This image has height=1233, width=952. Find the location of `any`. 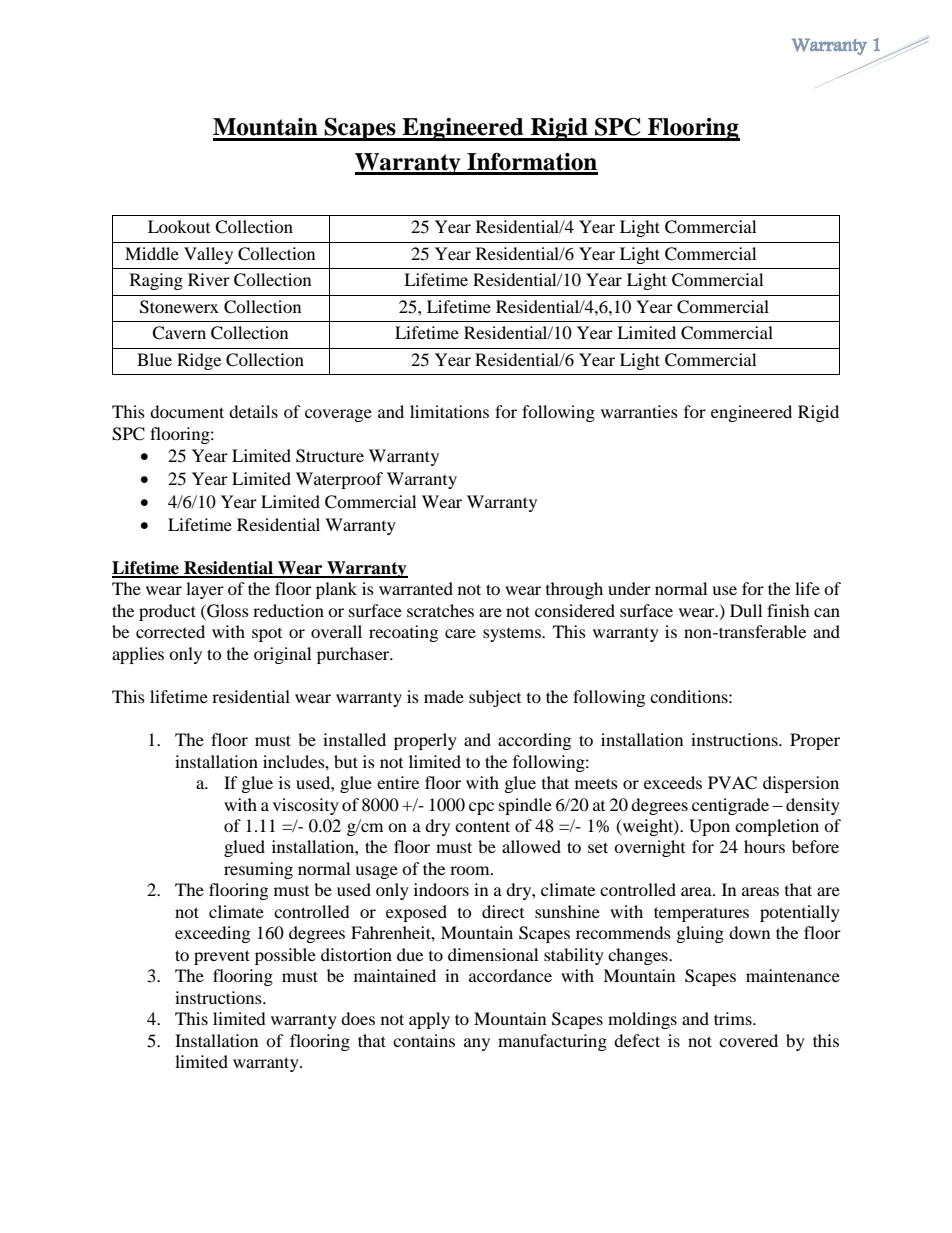

any is located at coordinates (477, 1044).
